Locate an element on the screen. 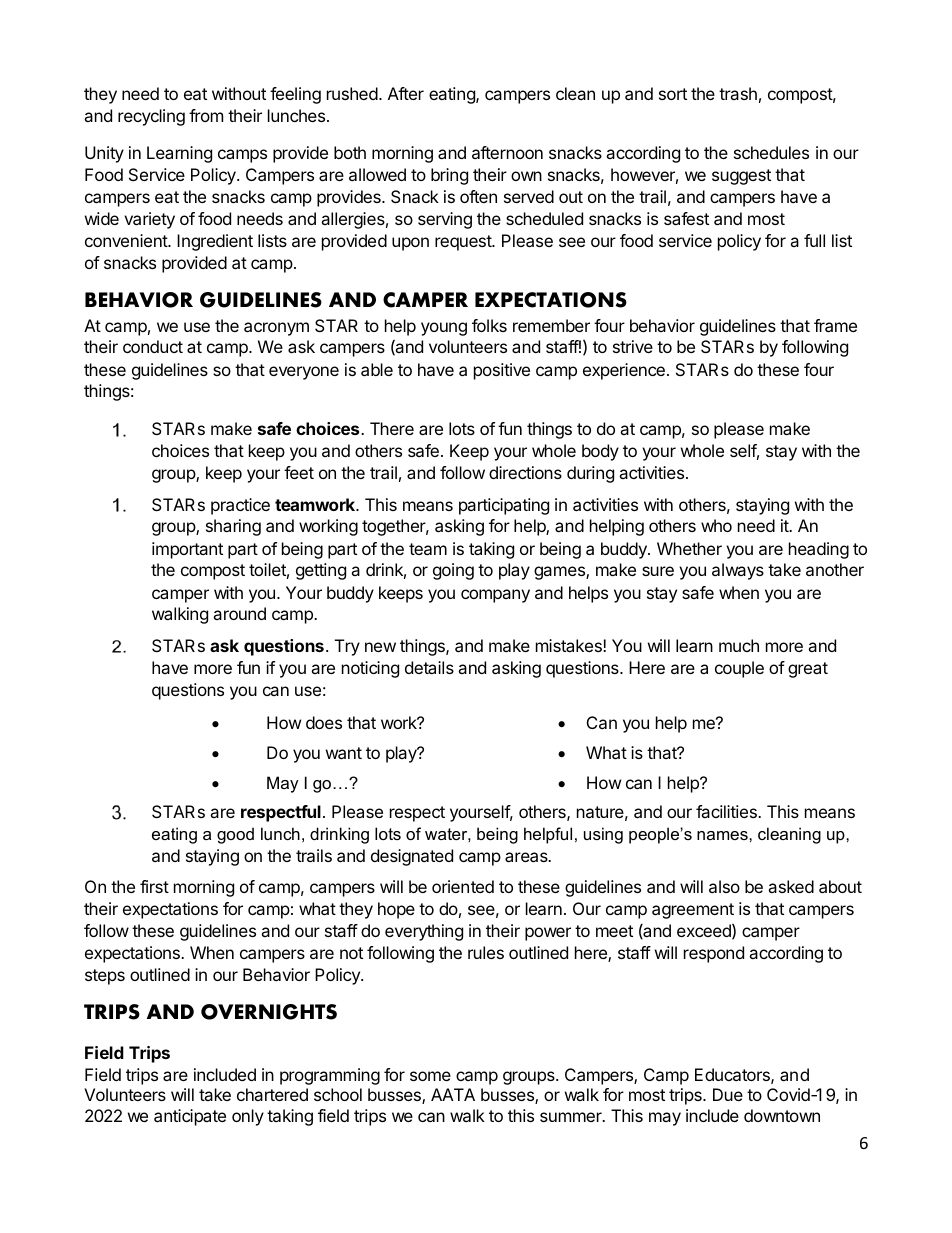 The image size is (952, 1233). body is located at coordinates (600, 452).
